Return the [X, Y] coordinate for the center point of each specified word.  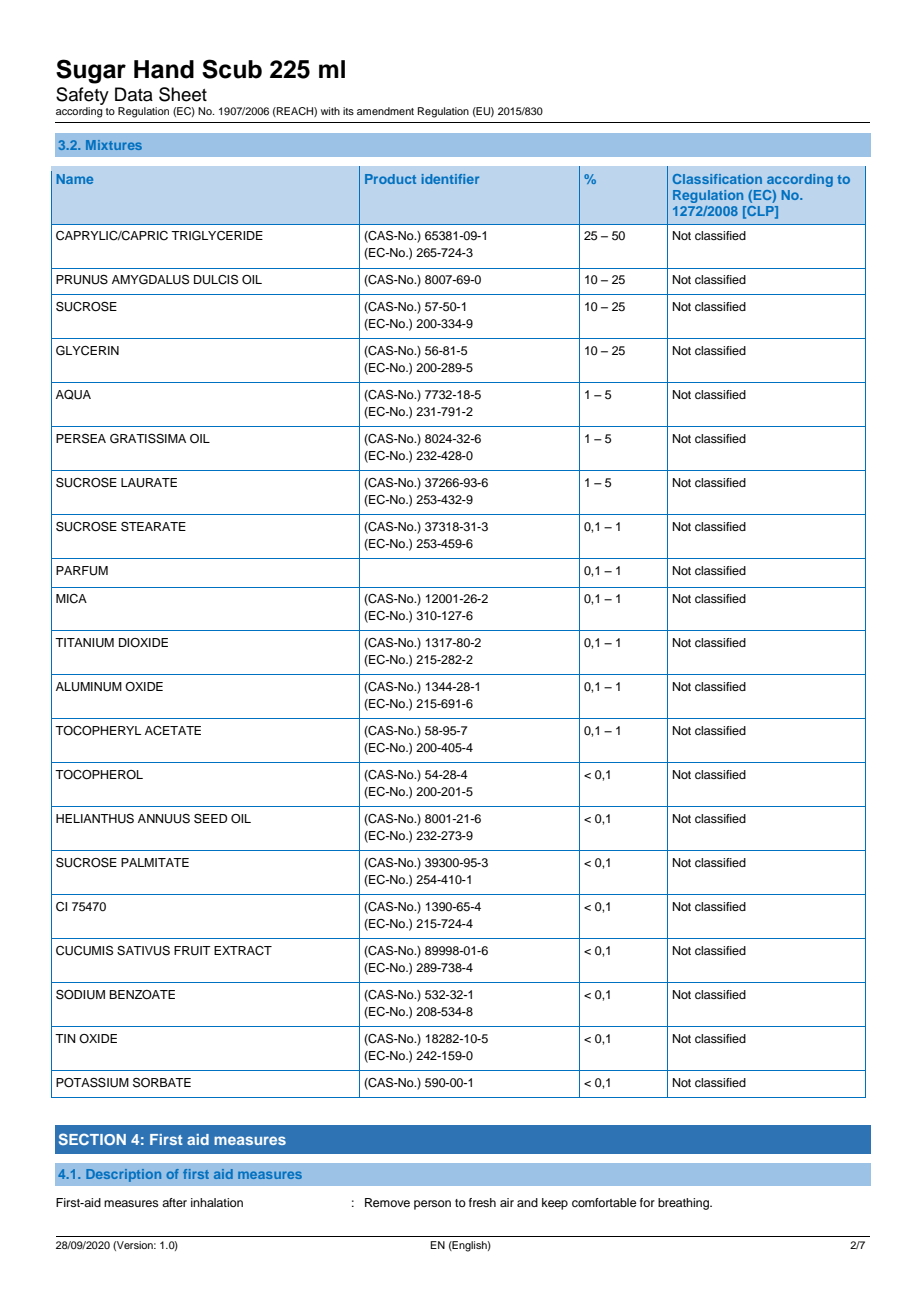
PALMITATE [155, 862]
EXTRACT [243, 951]
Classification [717, 179]
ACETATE [173, 731]
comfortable [604, 1202]
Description [123, 1175]
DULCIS [216, 280]
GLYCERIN [87, 351]
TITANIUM [84, 643]
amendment [385, 111]
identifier [450, 179]
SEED [210, 819]
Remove [387, 1202]
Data [134, 94]
